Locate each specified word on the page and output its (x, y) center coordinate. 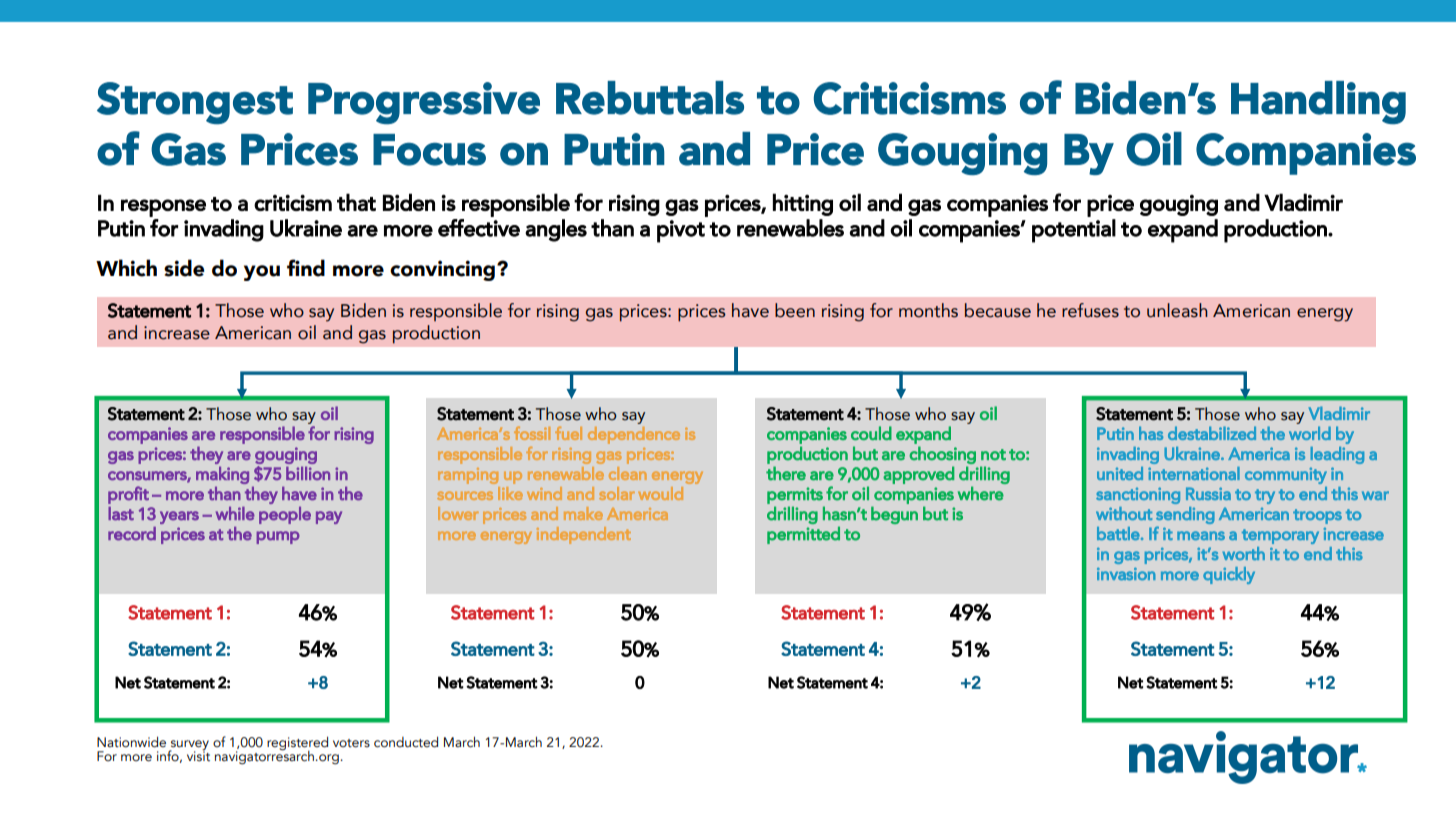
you (262, 273)
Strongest (195, 103)
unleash (1177, 310)
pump (278, 537)
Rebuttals (650, 98)
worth (1243, 553)
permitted (803, 535)
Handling (1318, 102)
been (795, 310)
